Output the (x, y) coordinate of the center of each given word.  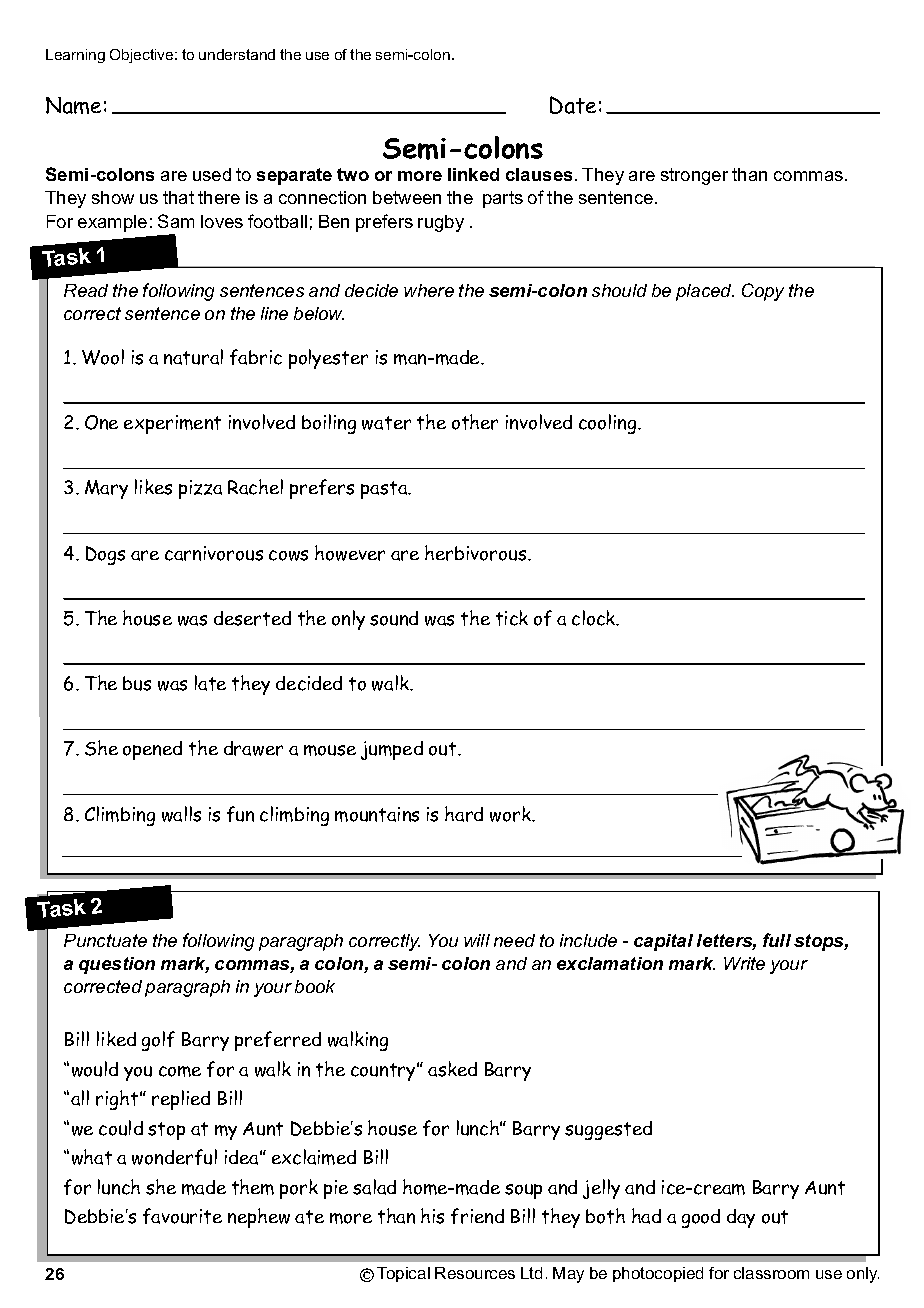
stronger (694, 176)
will (477, 940)
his (432, 1216)
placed (705, 292)
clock (595, 618)
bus (137, 683)
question (117, 965)
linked (473, 174)
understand (237, 54)
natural (193, 357)
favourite (182, 1216)
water (386, 423)
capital (663, 942)
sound (394, 618)
